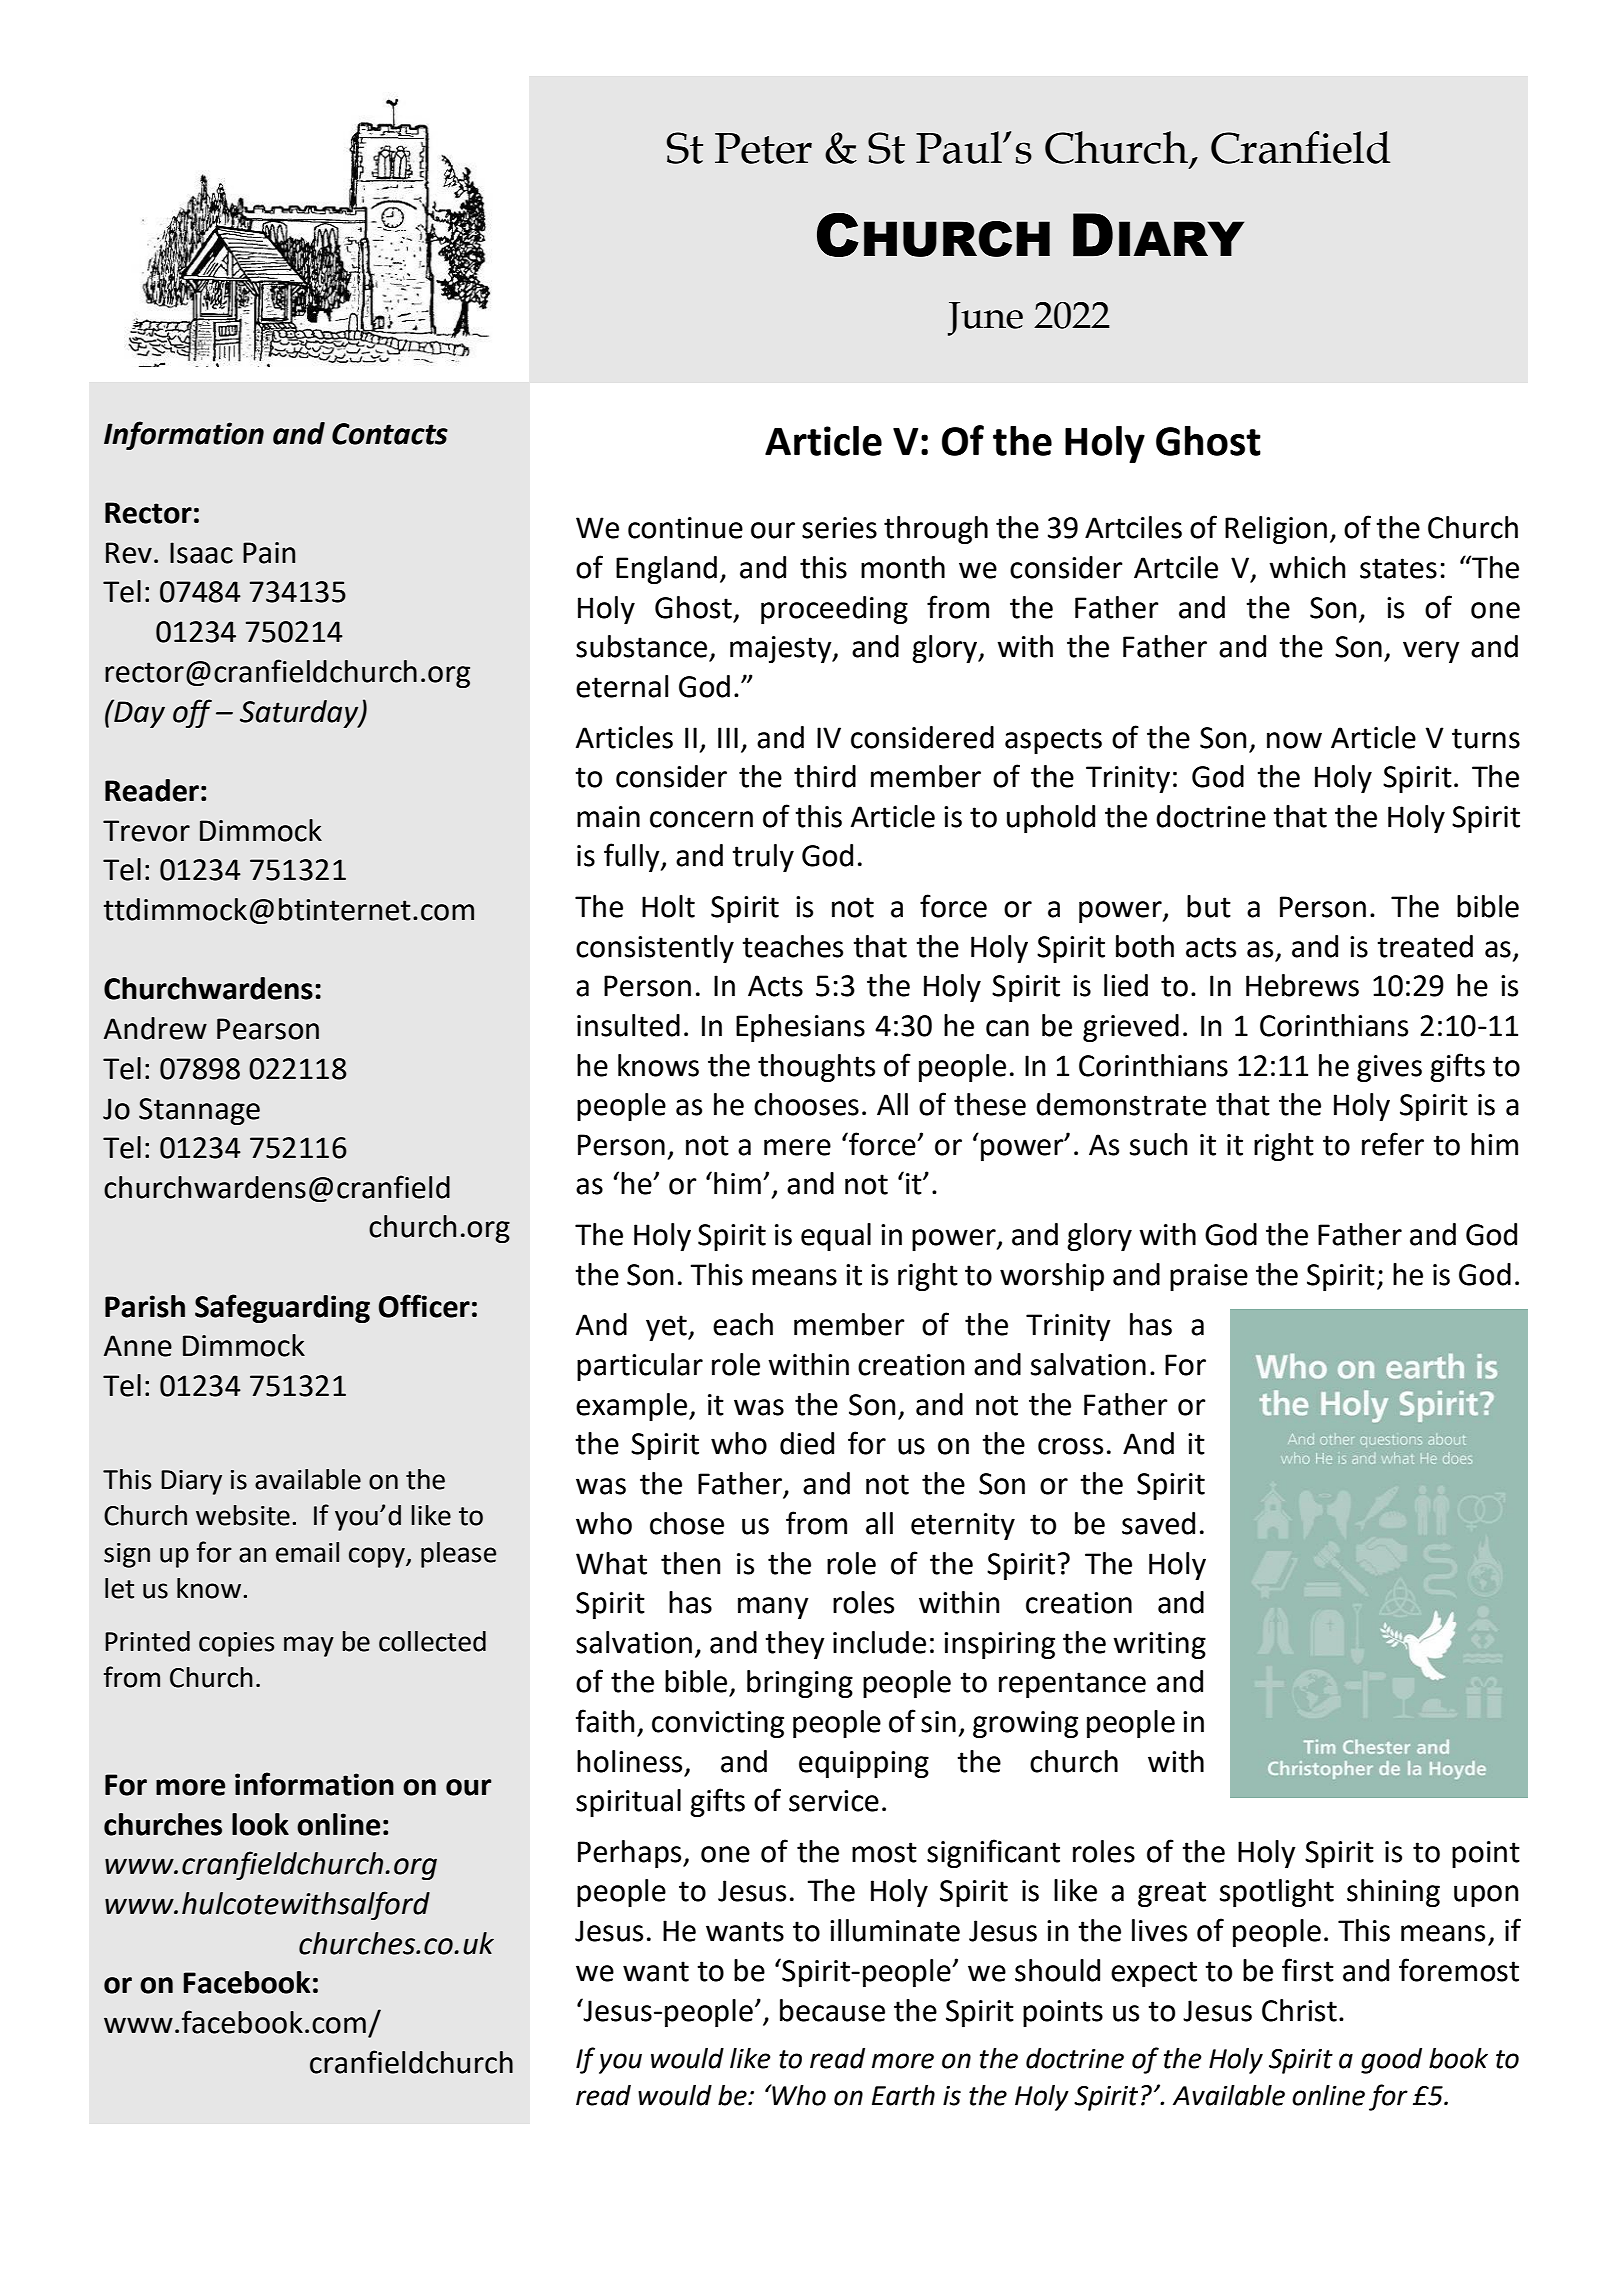 Image resolution: width=1613 pixels, height=2280 pixels. I want to click on look, so click(260, 1824).
